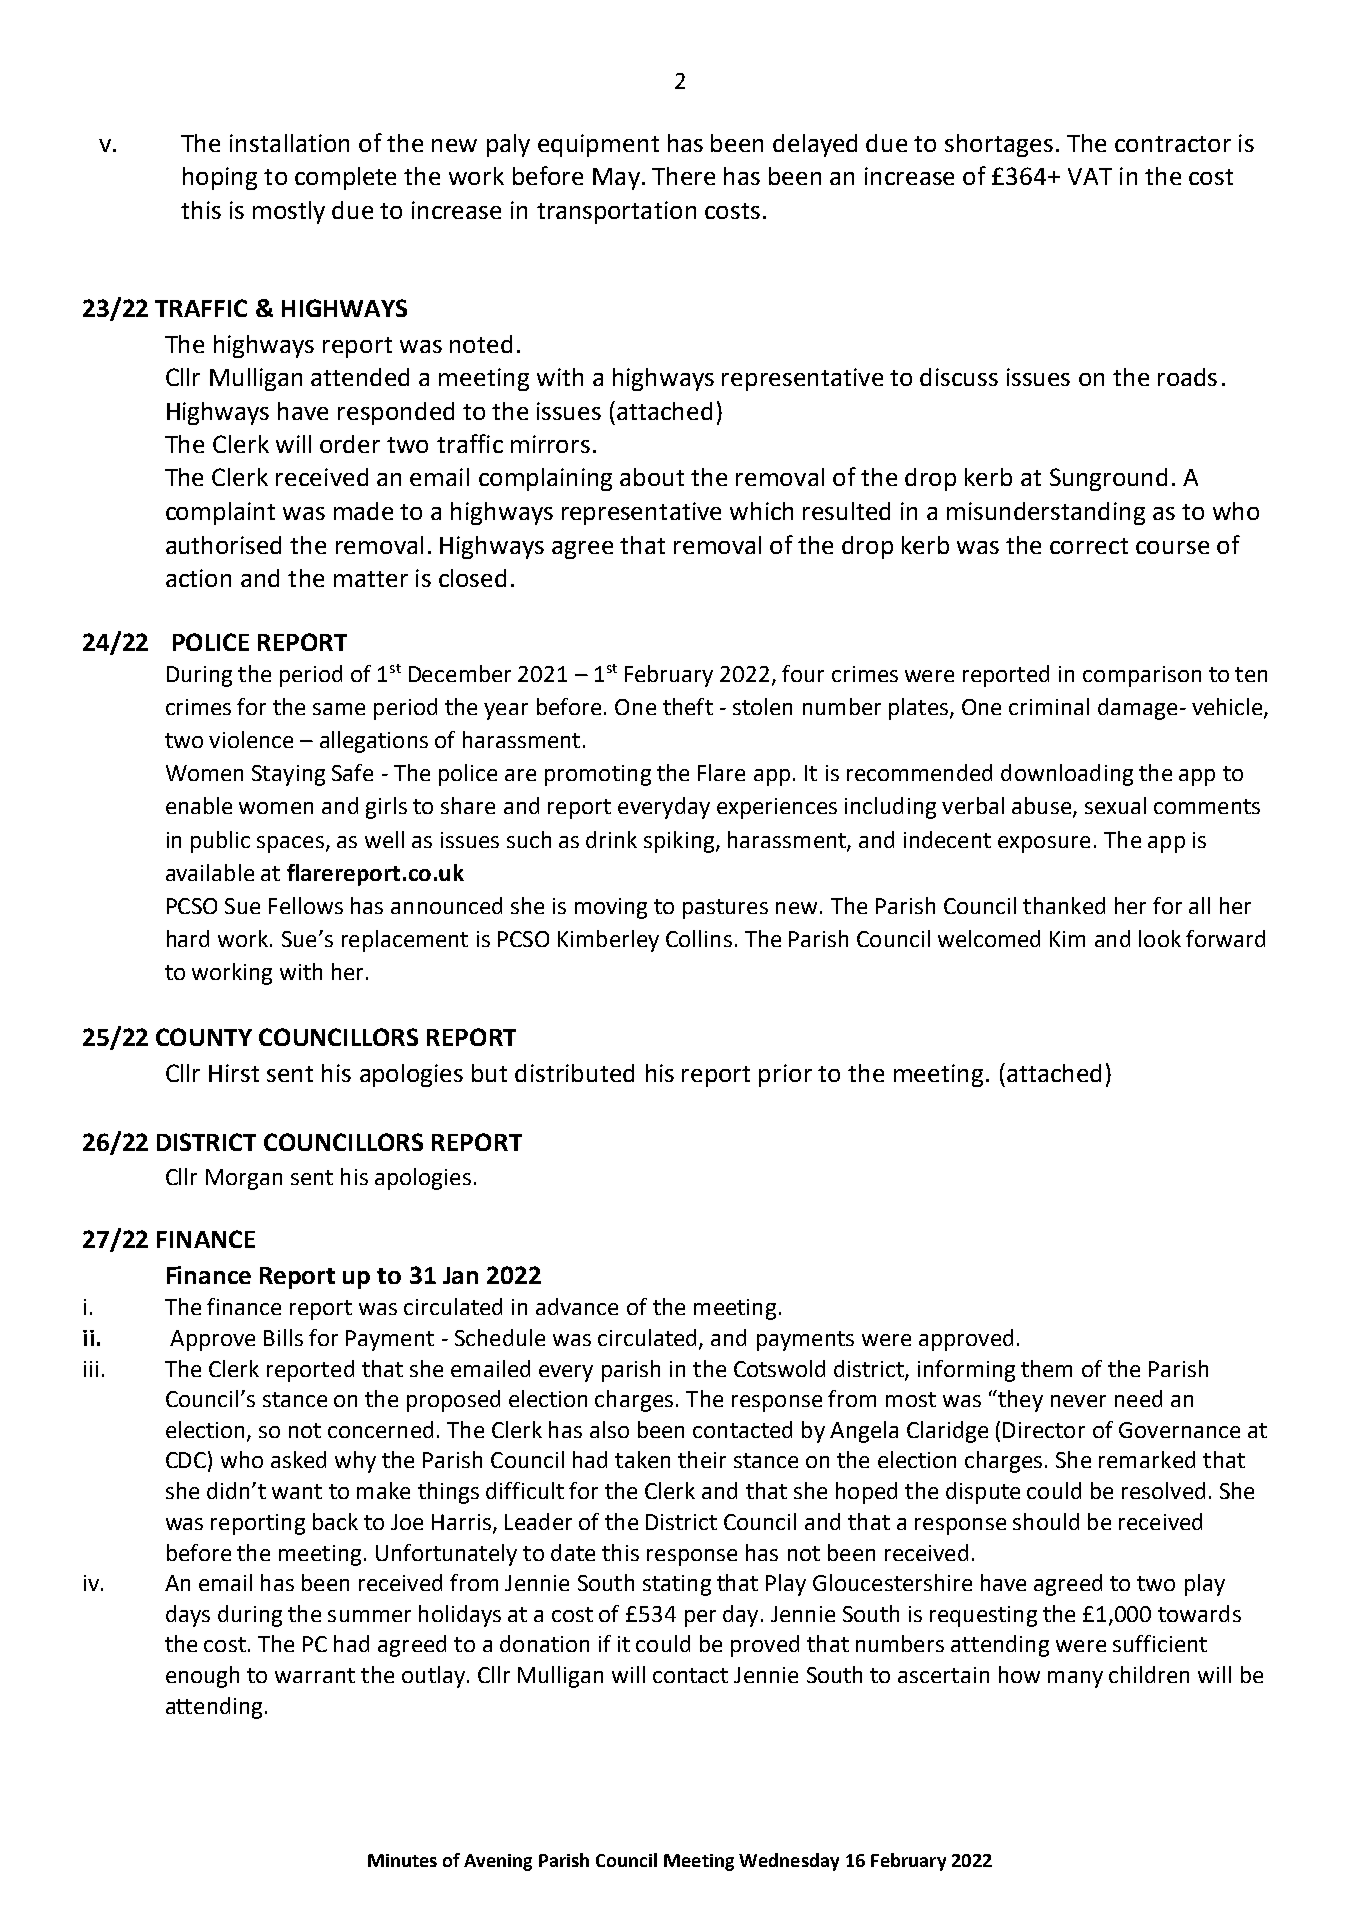  Describe the element at coordinates (198, 578) in the document. I see `action` at that location.
